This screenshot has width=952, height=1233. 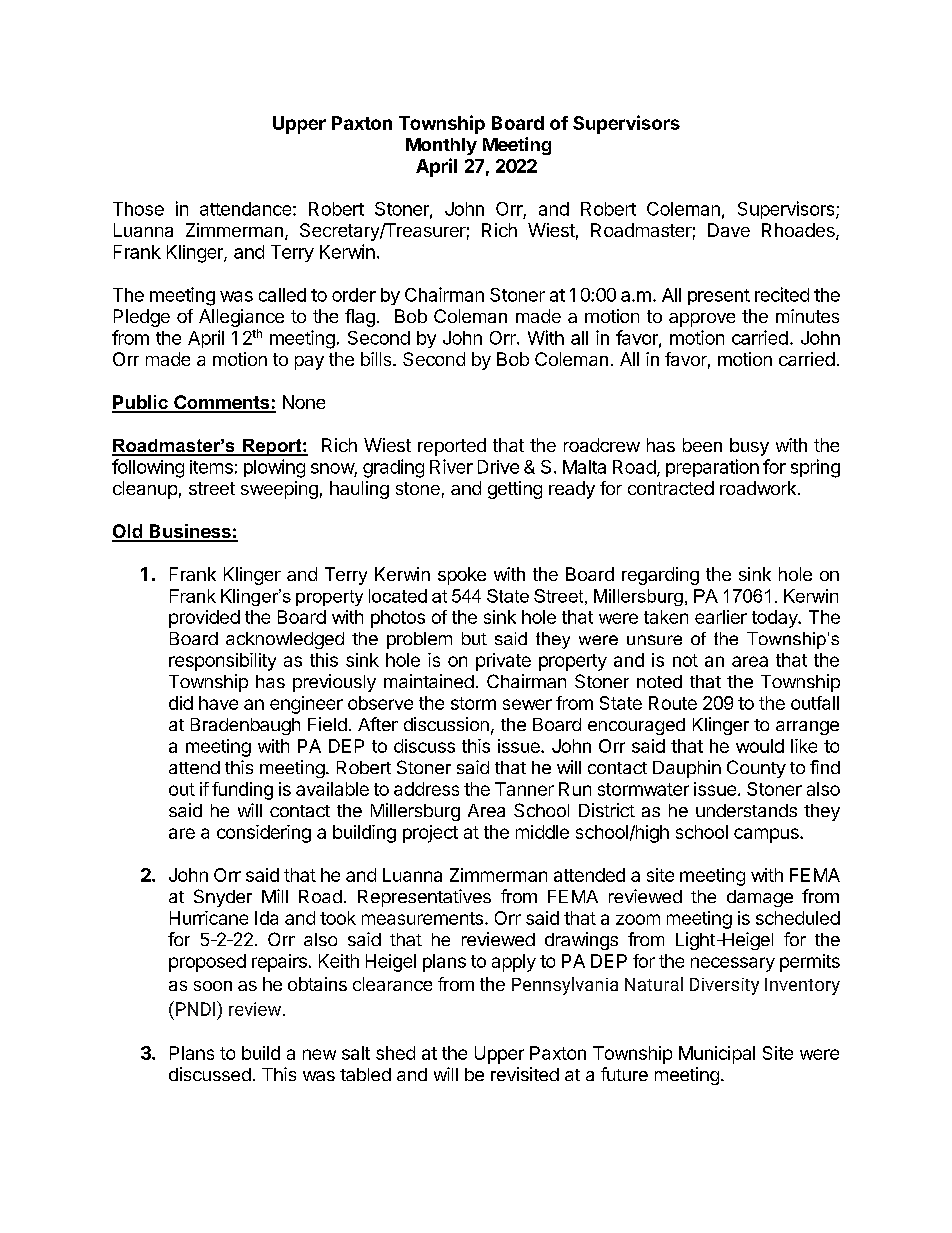 I want to click on Route, so click(x=673, y=703).
